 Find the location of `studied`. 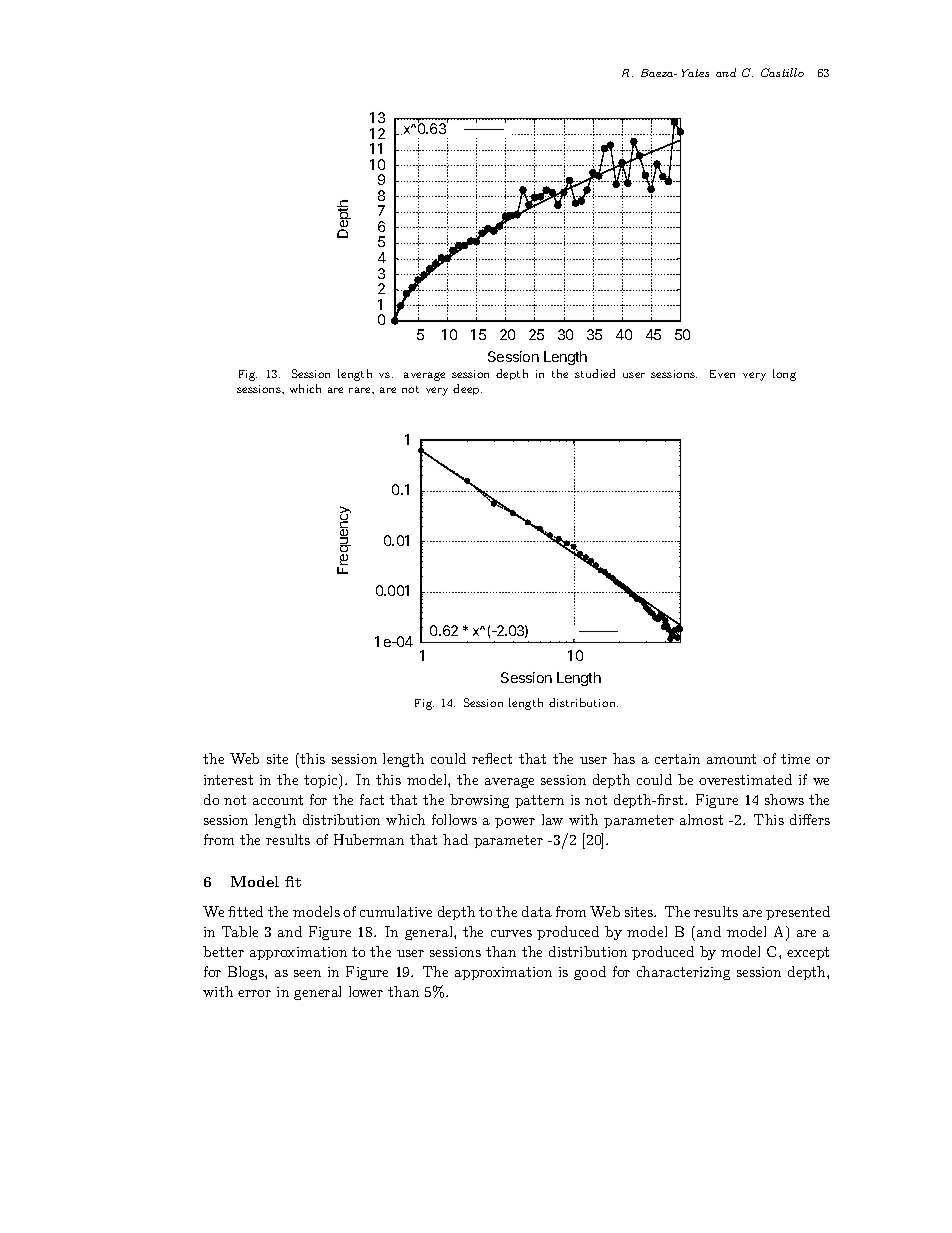

studied is located at coordinates (595, 373).
